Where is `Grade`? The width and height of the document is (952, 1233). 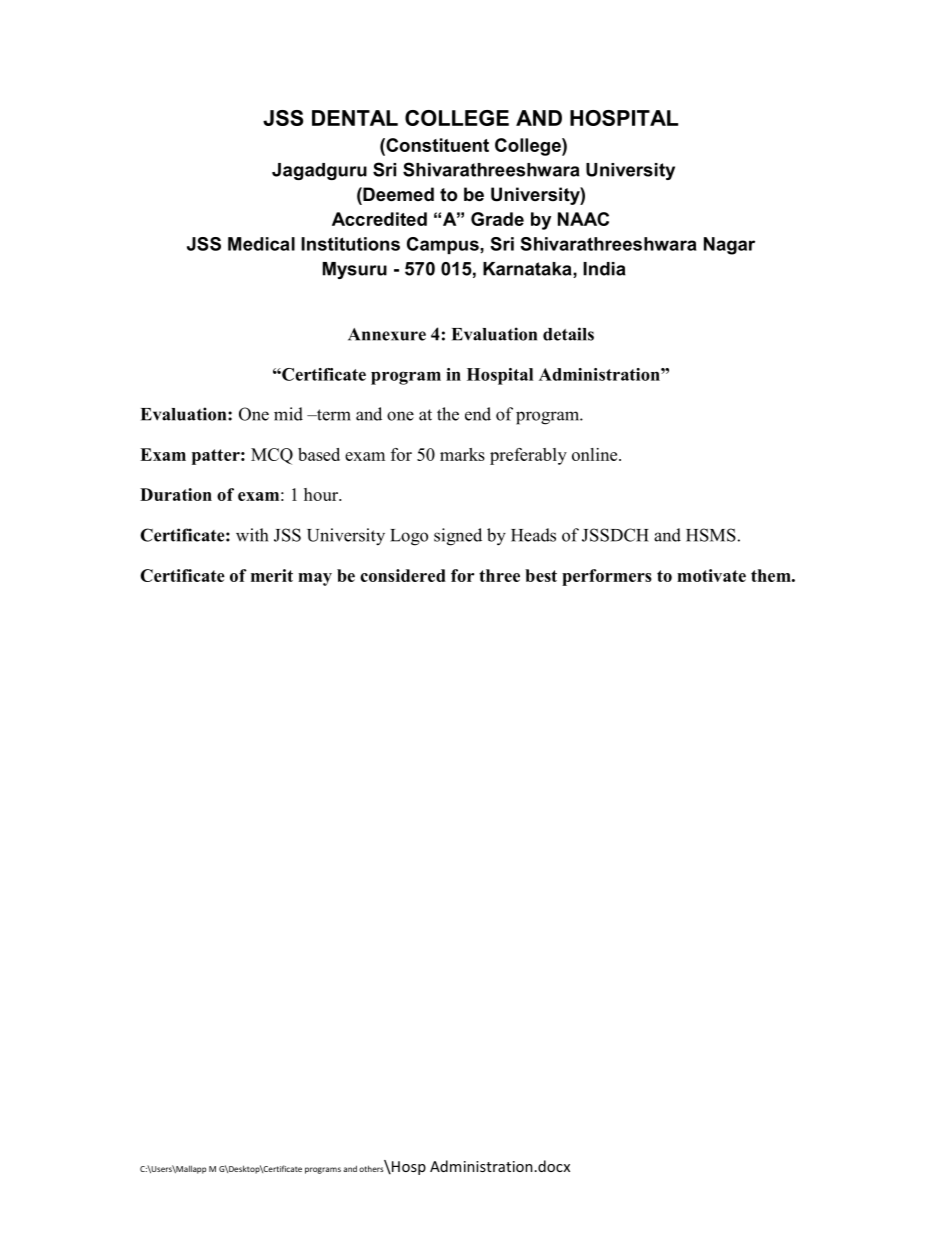 Grade is located at coordinates (497, 219).
